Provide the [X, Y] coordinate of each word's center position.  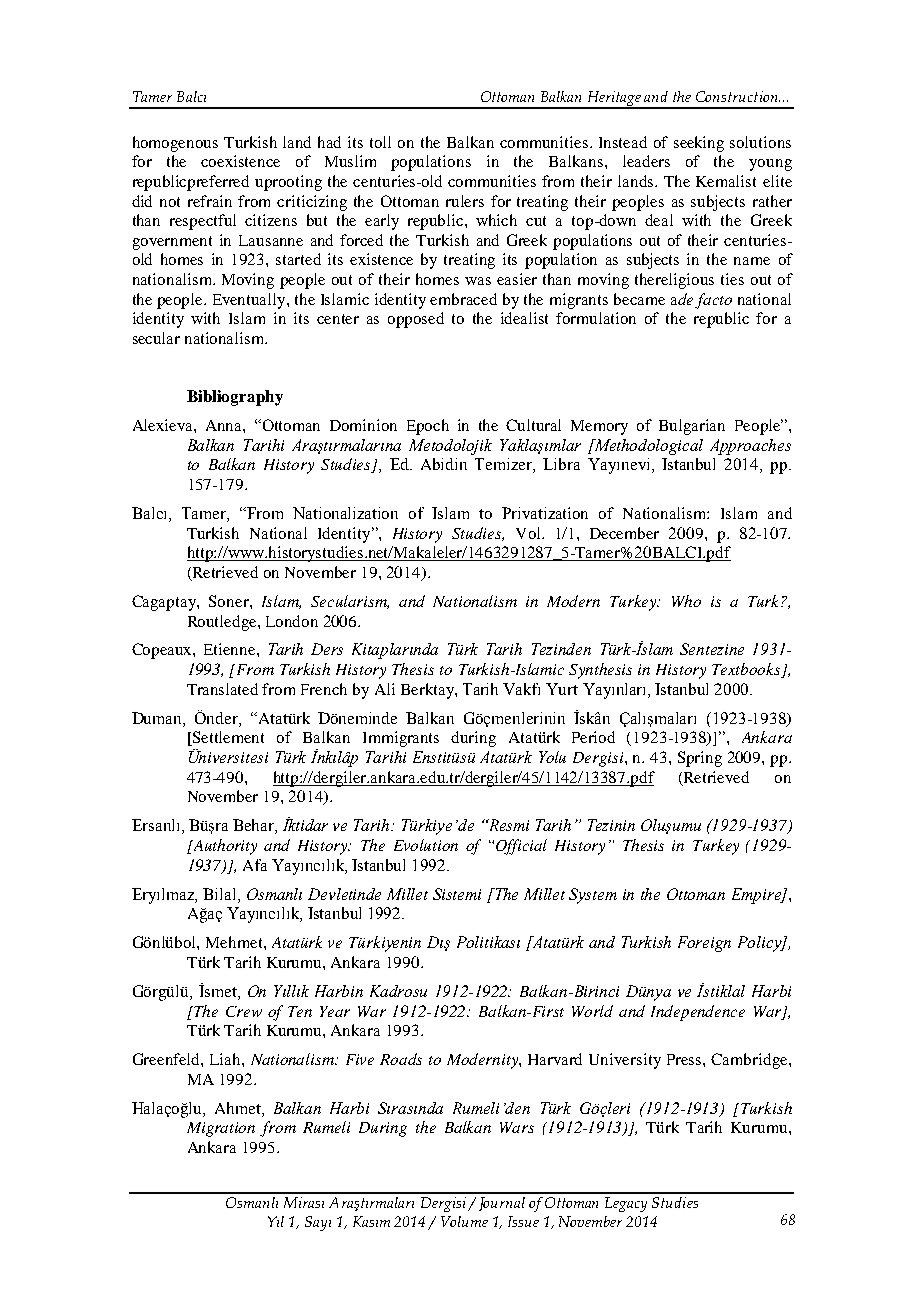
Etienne [231, 649]
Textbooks [747, 670]
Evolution [426, 845]
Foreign [704, 944]
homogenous [175, 144]
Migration [221, 1129]
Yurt [562, 689]
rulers [465, 201]
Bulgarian [692, 427]
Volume [464, 1221]
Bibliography [235, 398]
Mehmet [235, 942]
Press [685, 1059]
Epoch [428, 427]
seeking [699, 144]
